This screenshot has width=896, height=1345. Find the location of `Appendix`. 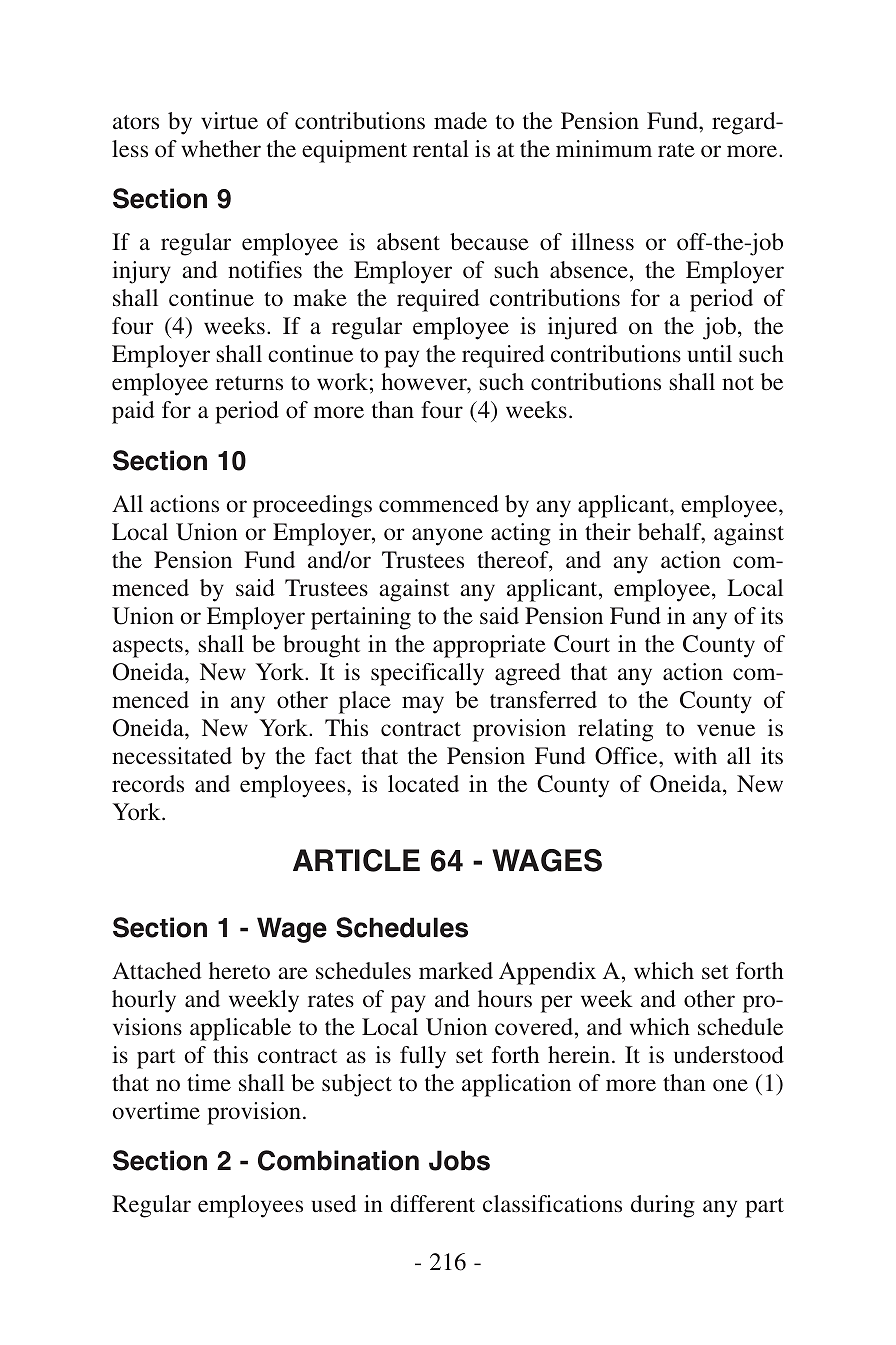

Appendix is located at coordinates (547, 973).
